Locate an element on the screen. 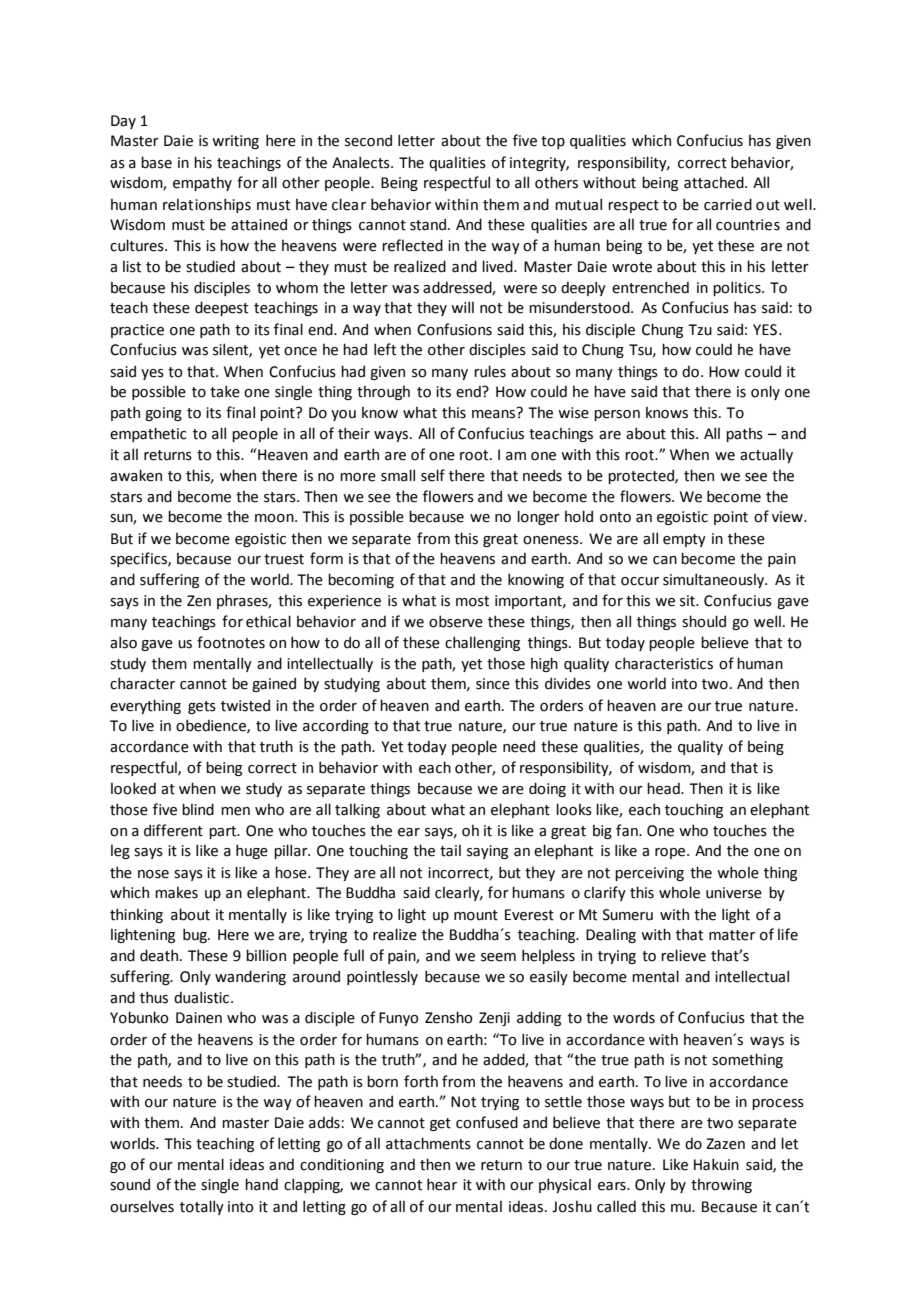 Image resolution: width=924 pixels, height=1308 pixels. totally is located at coordinates (202, 1207).
